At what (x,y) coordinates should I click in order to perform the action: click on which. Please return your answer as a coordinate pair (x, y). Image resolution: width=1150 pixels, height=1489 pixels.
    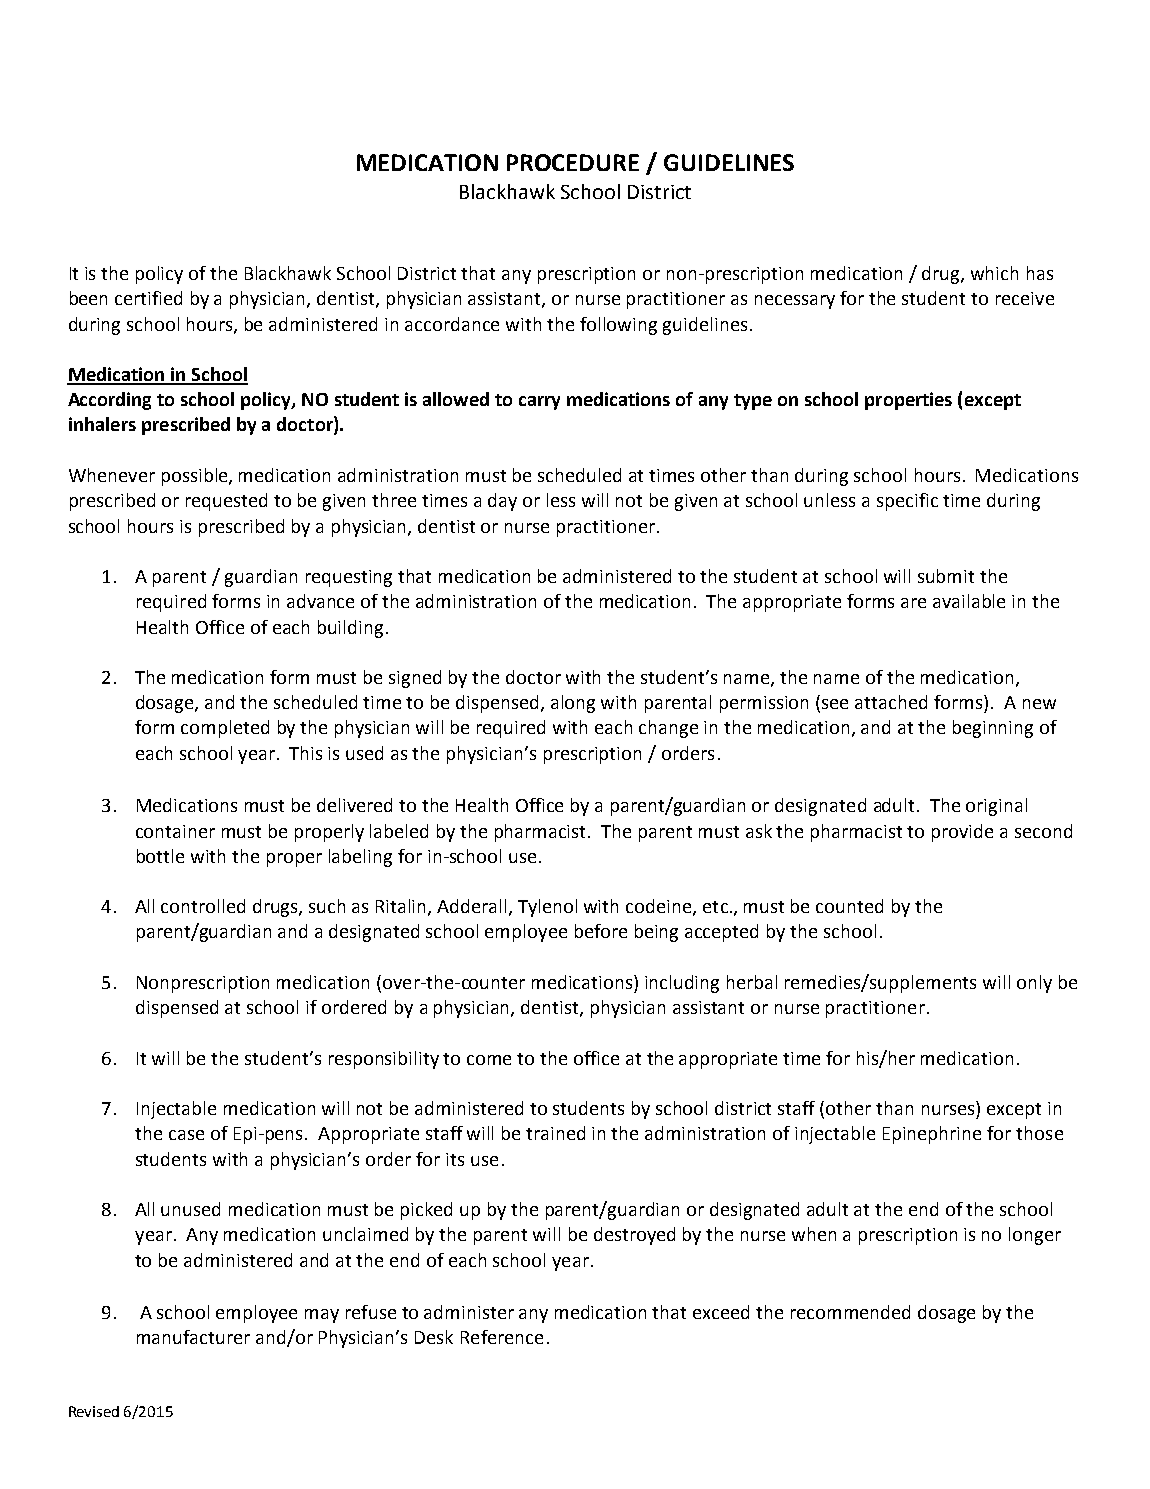
    Looking at the image, I should click on (994, 273).
